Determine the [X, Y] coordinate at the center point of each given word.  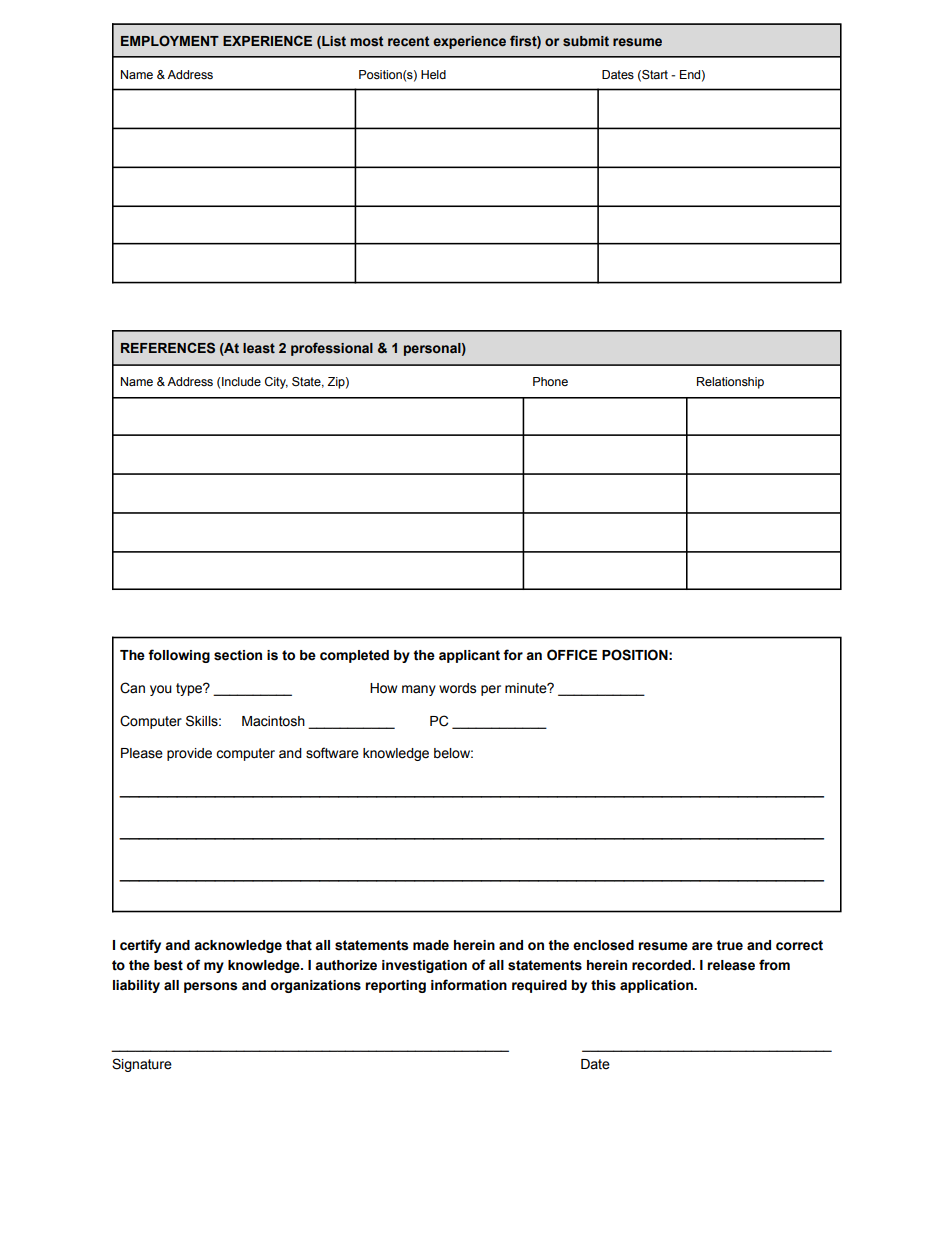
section [238, 655]
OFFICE [572, 655]
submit [586, 41]
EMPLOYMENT [170, 41]
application [657, 986]
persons [211, 987]
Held [433, 74]
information [469, 985]
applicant [469, 656]
